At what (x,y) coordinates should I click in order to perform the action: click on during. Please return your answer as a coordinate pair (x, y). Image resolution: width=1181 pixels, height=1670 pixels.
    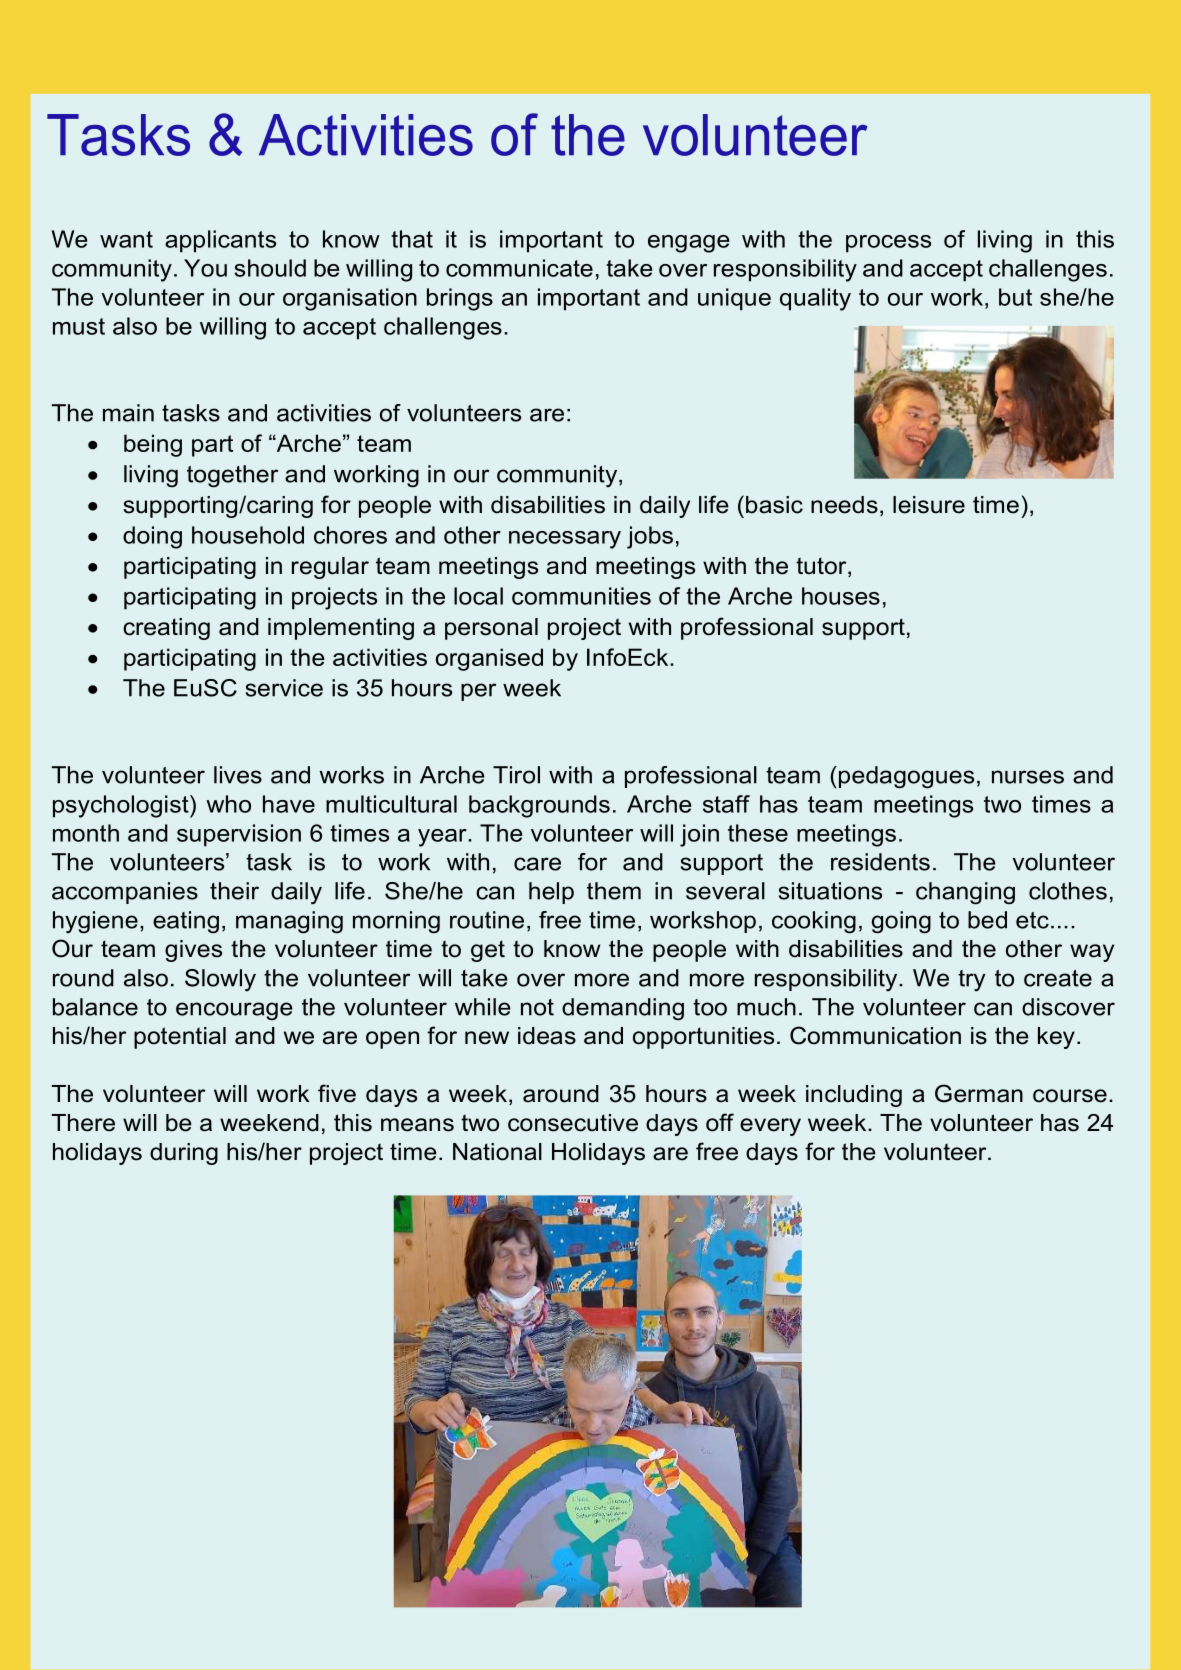
    Looking at the image, I should click on (184, 1154).
